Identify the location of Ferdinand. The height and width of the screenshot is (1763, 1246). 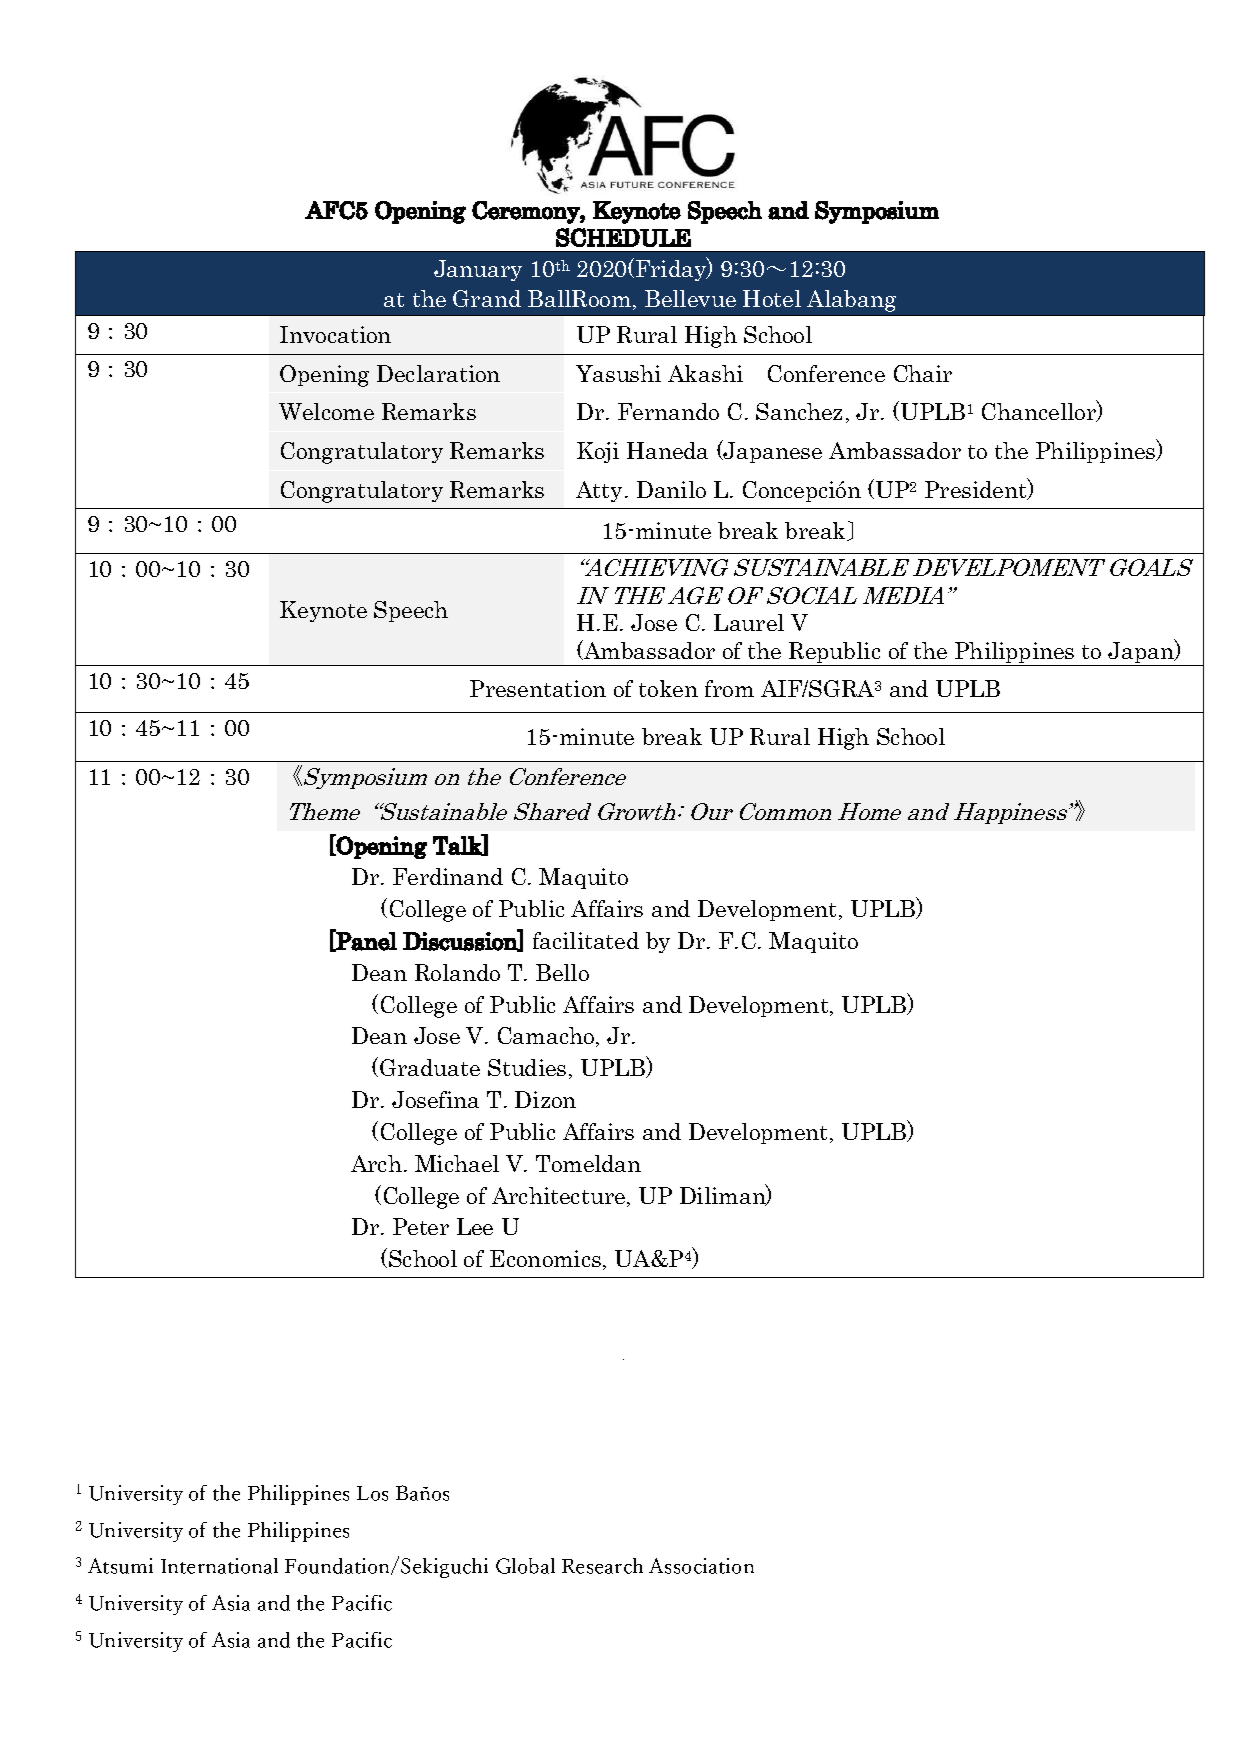
(448, 876).
